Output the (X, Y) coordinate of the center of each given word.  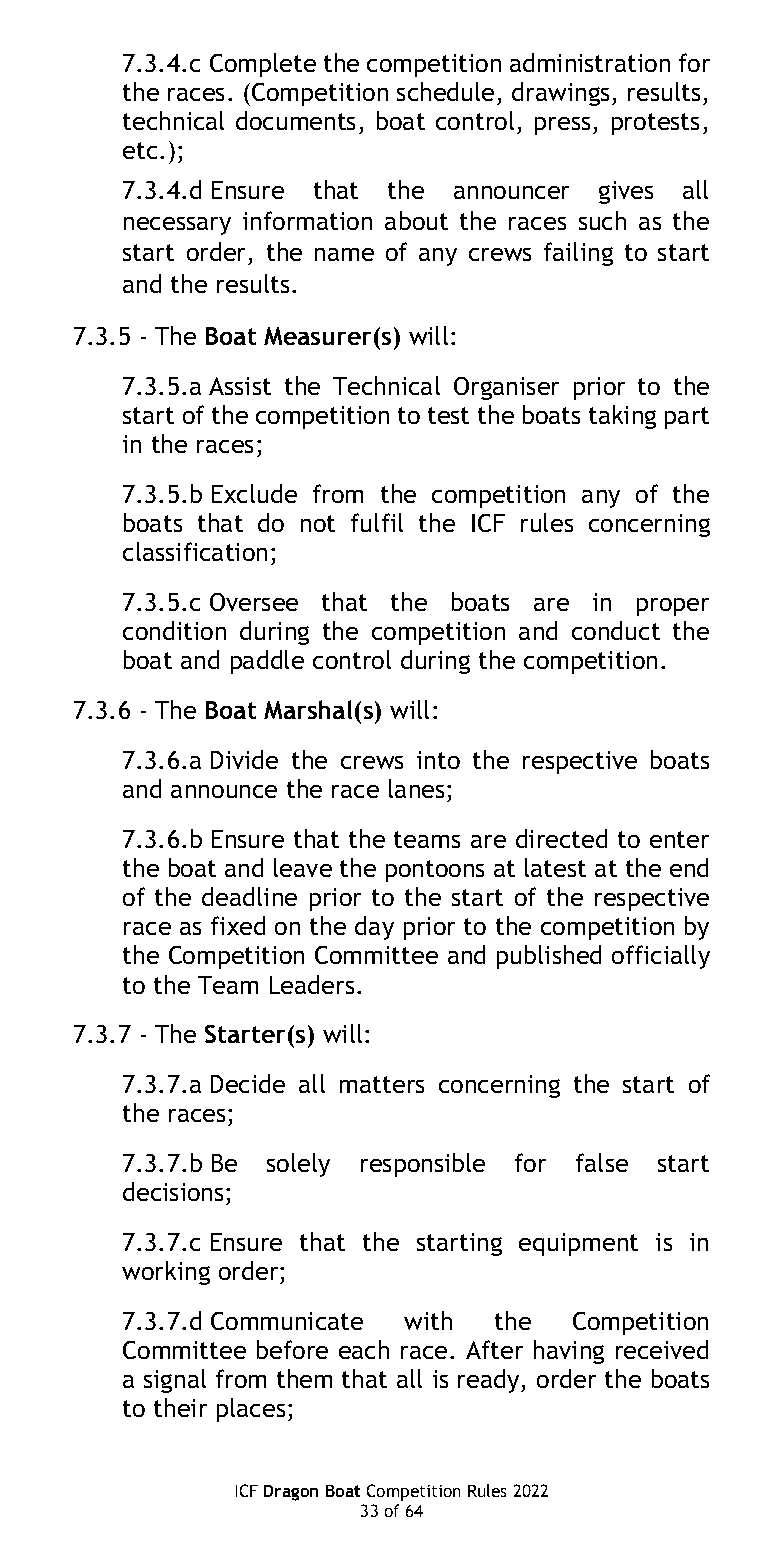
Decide (248, 1083)
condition (174, 630)
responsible (423, 1165)
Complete (263, 65)
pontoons (435, 871)
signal (175, 1381)
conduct (616, 630)
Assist (240, 386)
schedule (445, 91)
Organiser (506, 388)
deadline (249, 896)
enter (679, 839)
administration (590, 62)
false (602, 1162)
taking (622, 417)
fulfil (377, 522)
